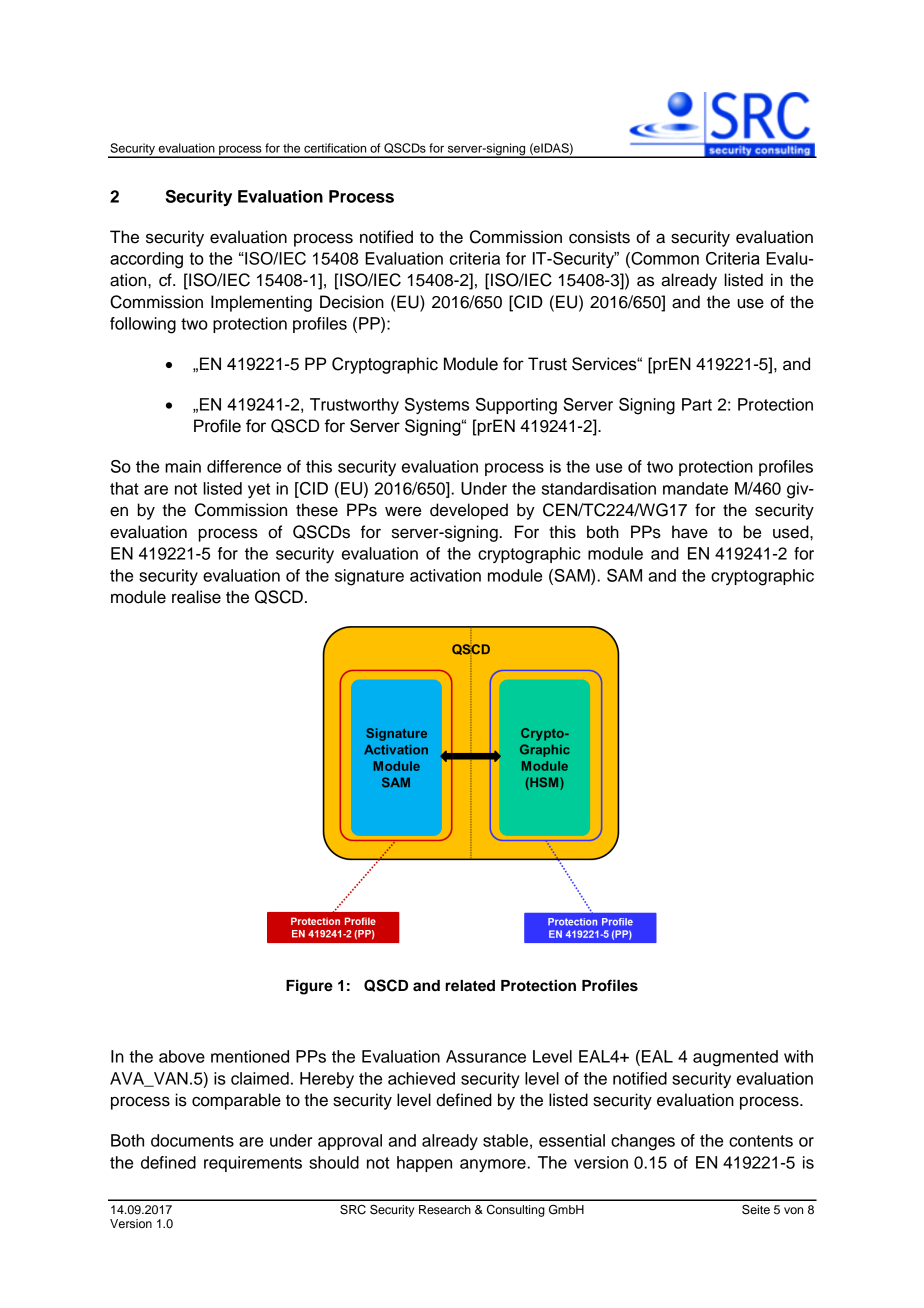 The width and height of the screenshot is (924, 1308). I want to click on have, so click(690, 532).
